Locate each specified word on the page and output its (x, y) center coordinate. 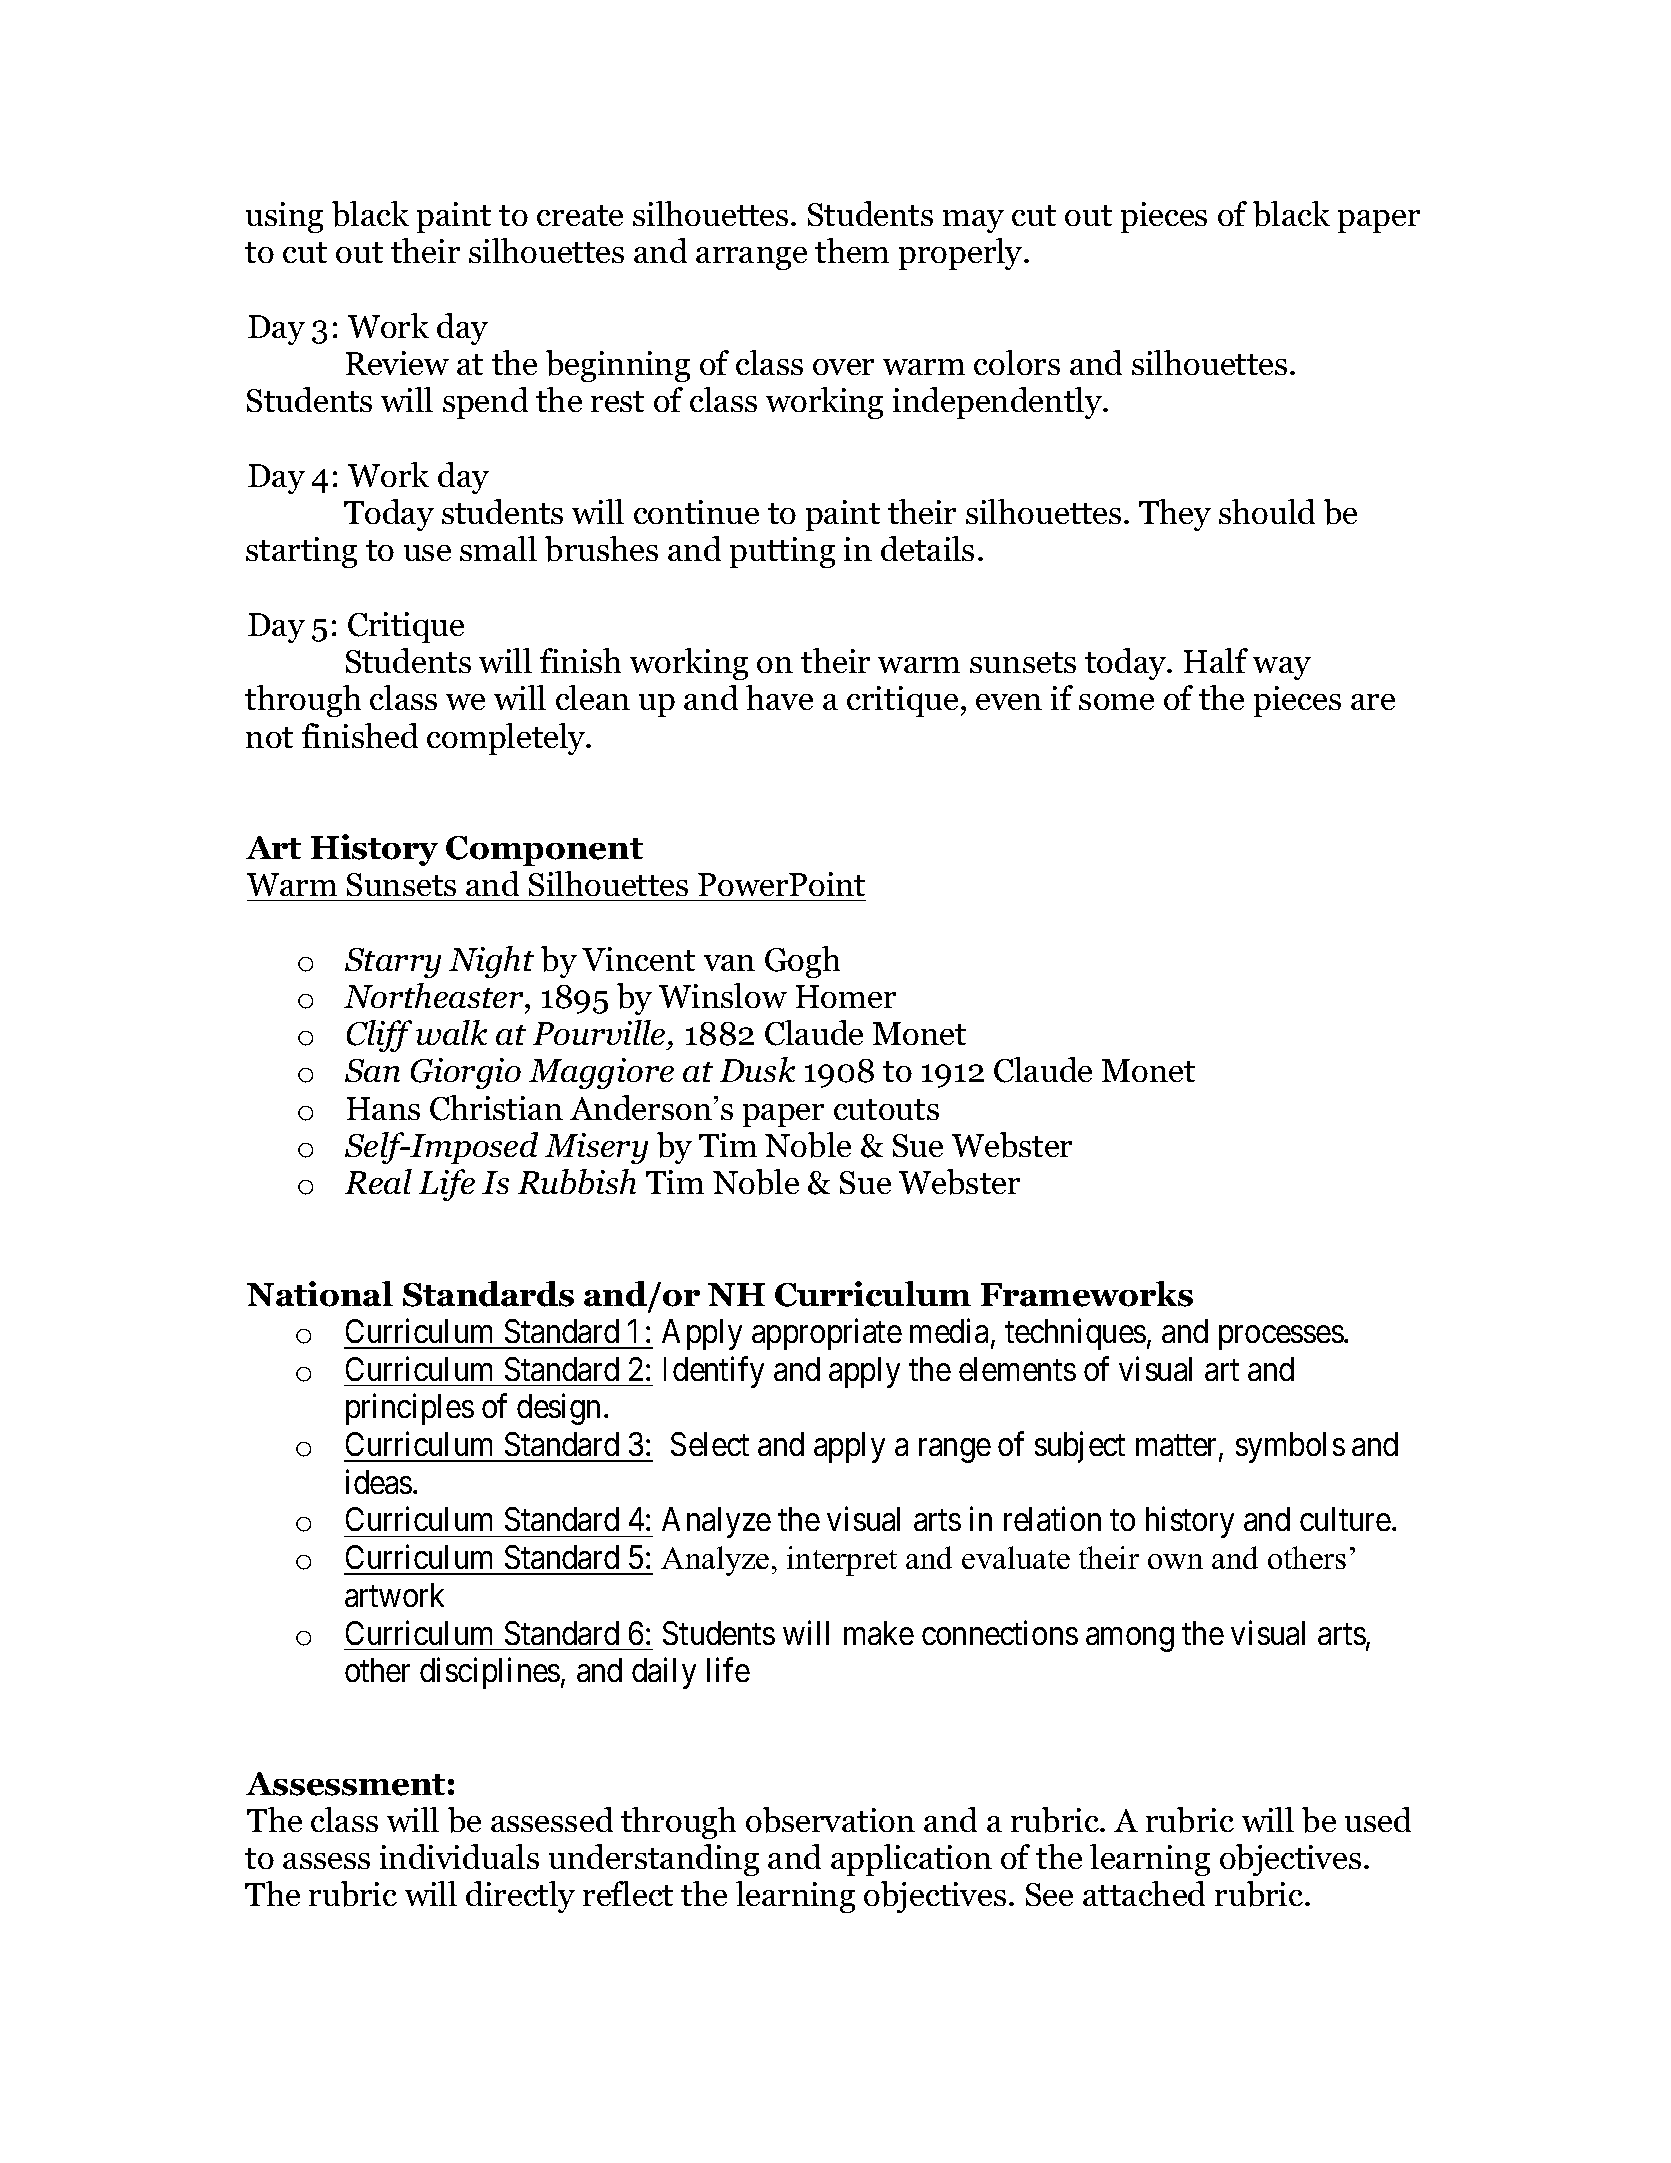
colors (1017, 362)
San (372, 1070)
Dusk (757, 1069)
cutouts (886, 1109)
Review (397, 363)
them (852, 250)
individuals (459, 1856)
